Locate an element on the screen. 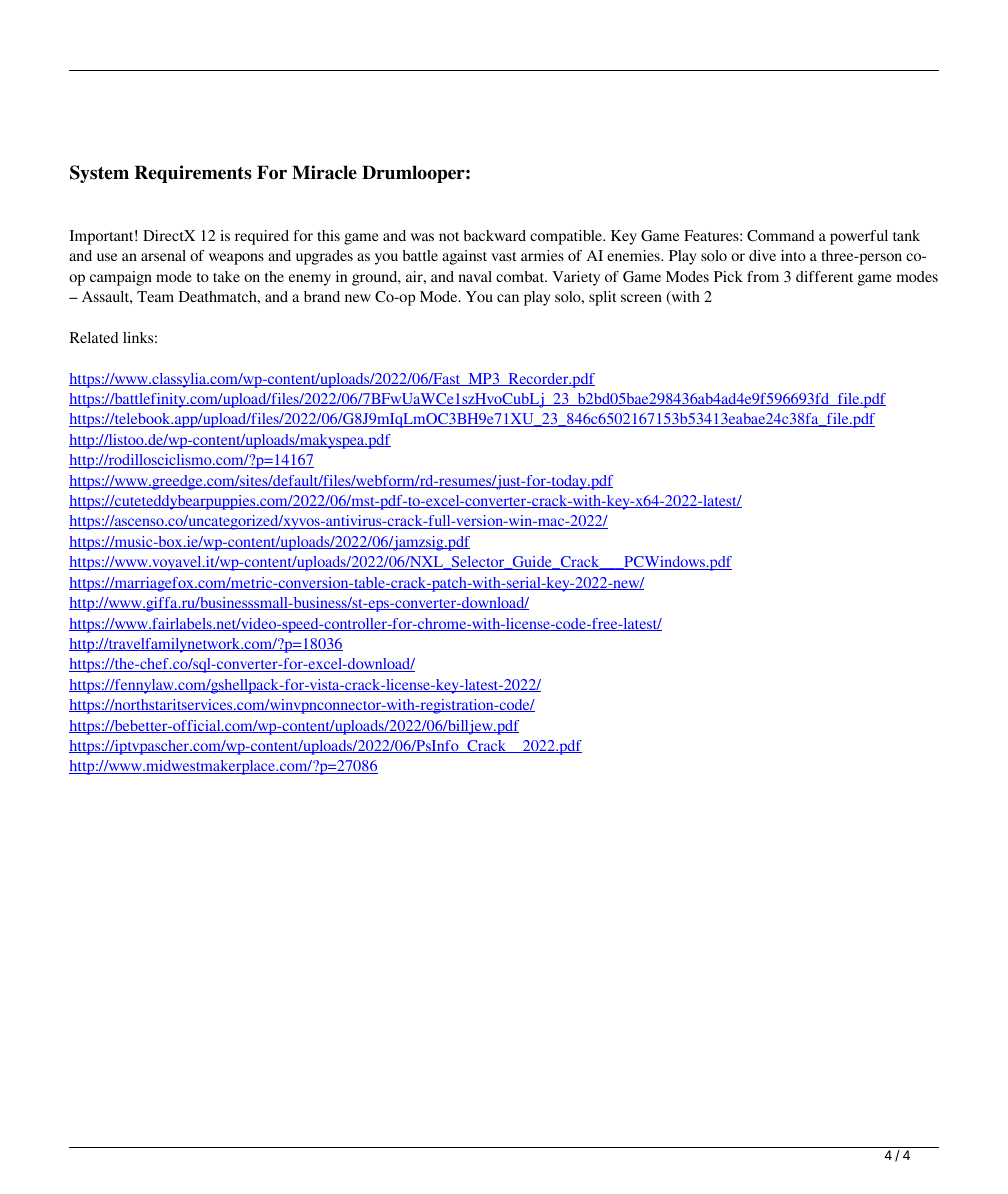 The width and height of the screenshot is (1008, 1194). backward is located at coordinates (494, 235).
